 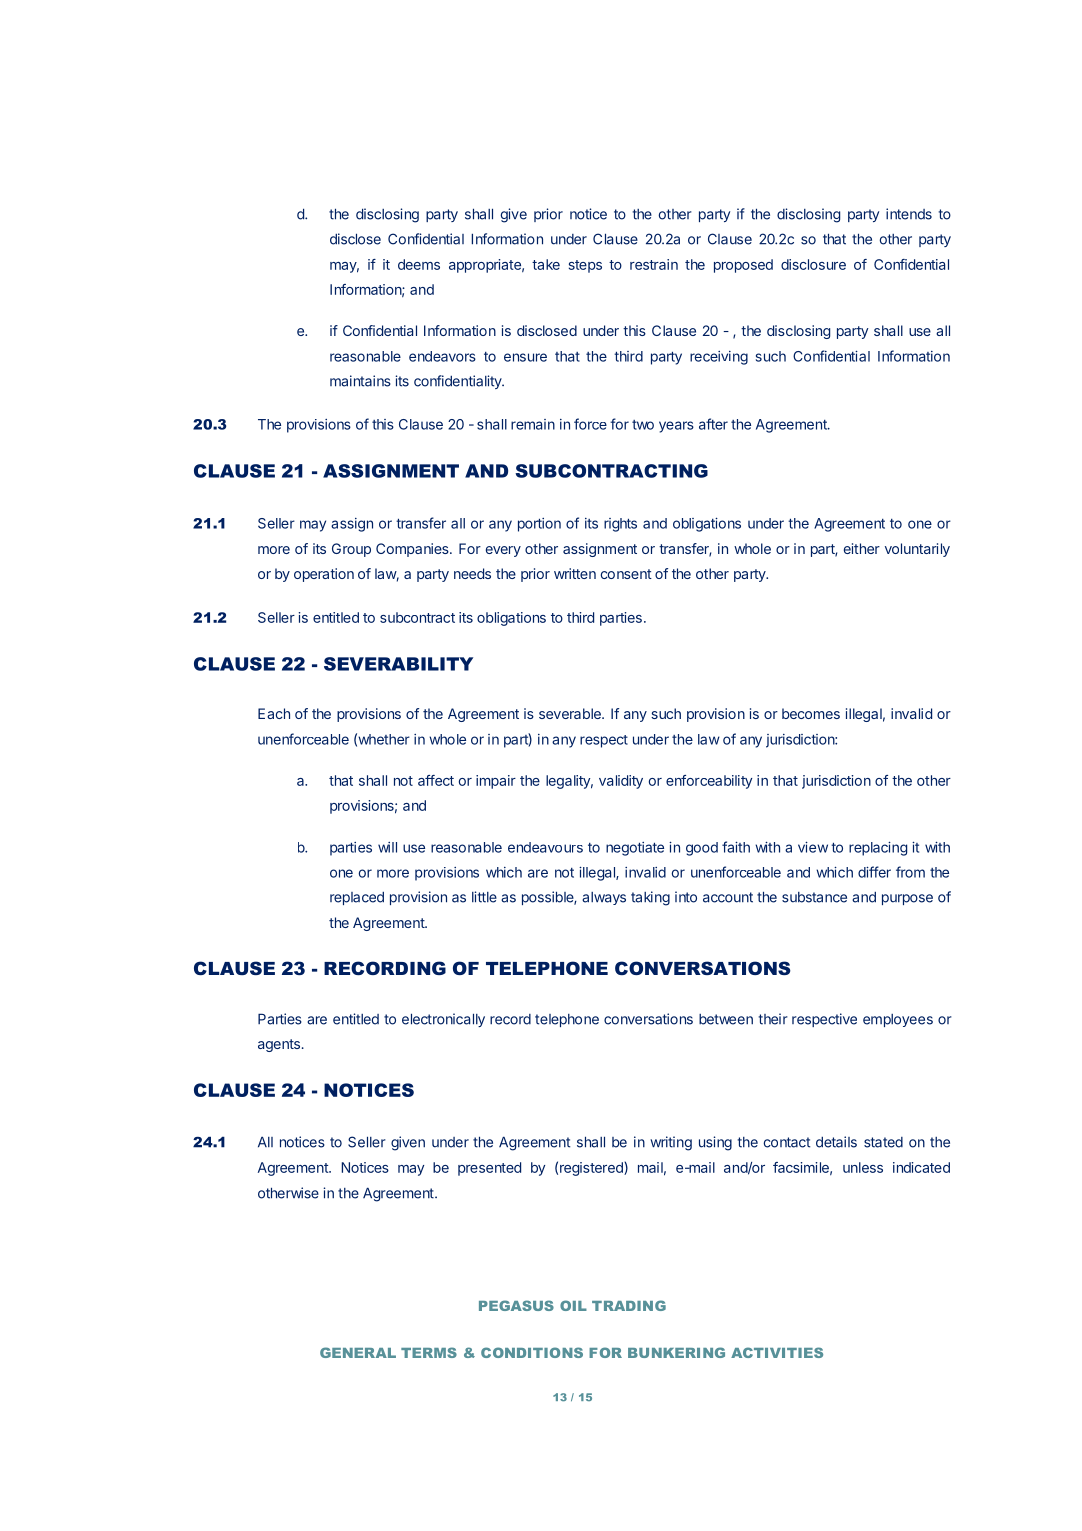 I want to click on GENERAL, so click(x=358, y=1352).
